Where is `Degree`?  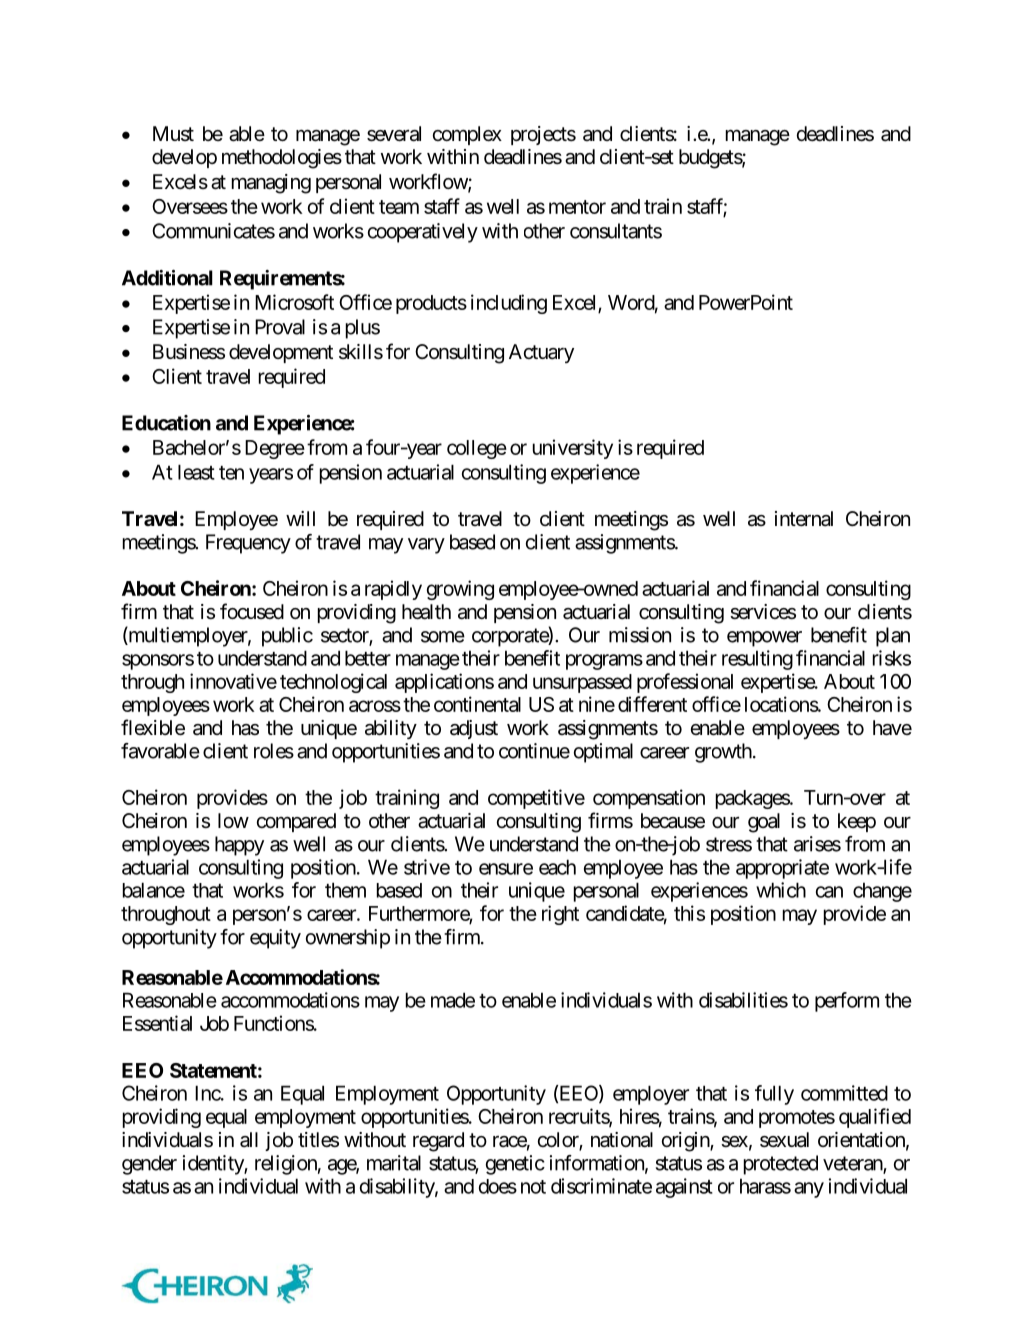
Degree is located at coordinates (275, 449).
